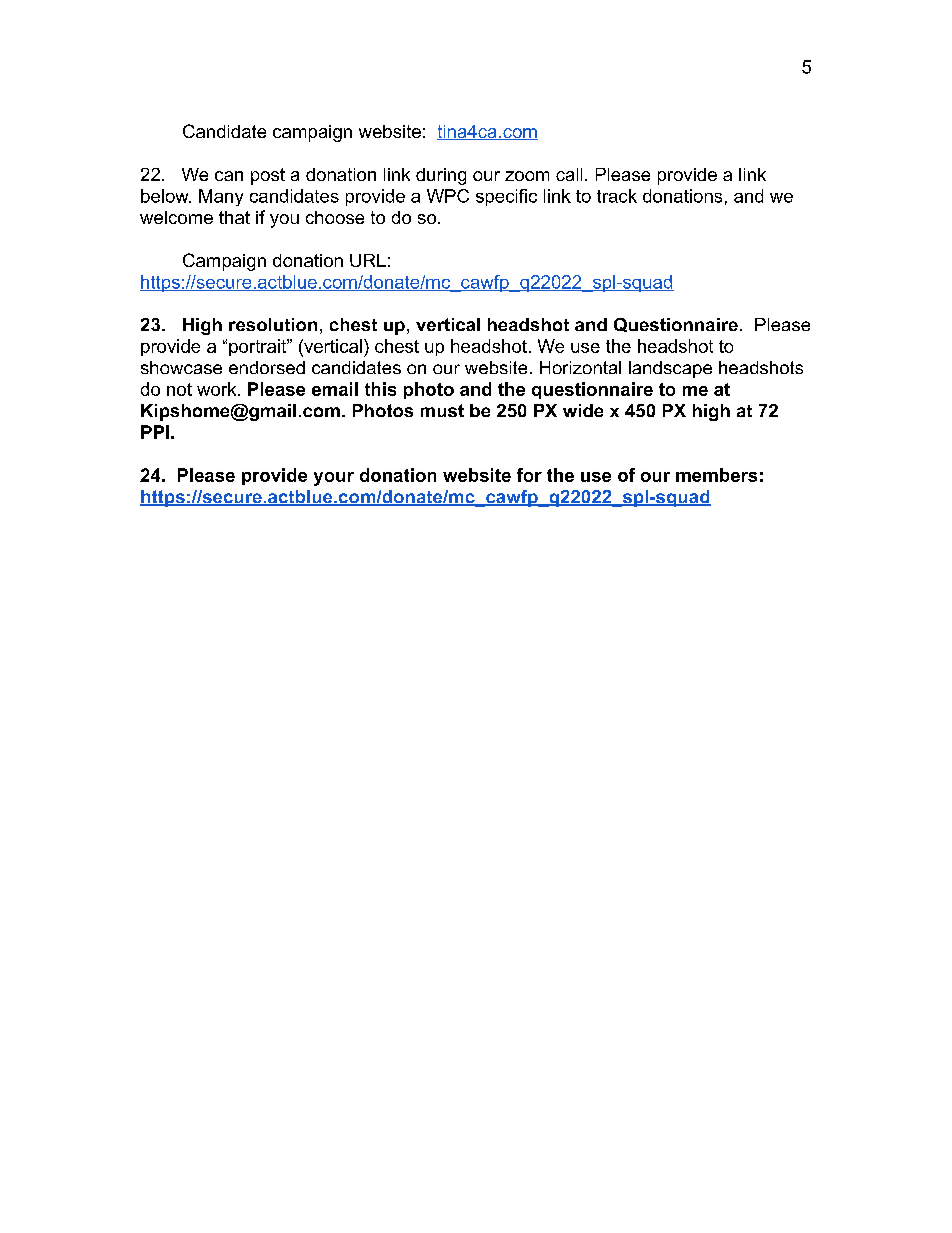 This image has height=1233, width=952. What do you see at coordinates (506, 197) in the image?
I see `specific` at bounding box center [506, 197].
